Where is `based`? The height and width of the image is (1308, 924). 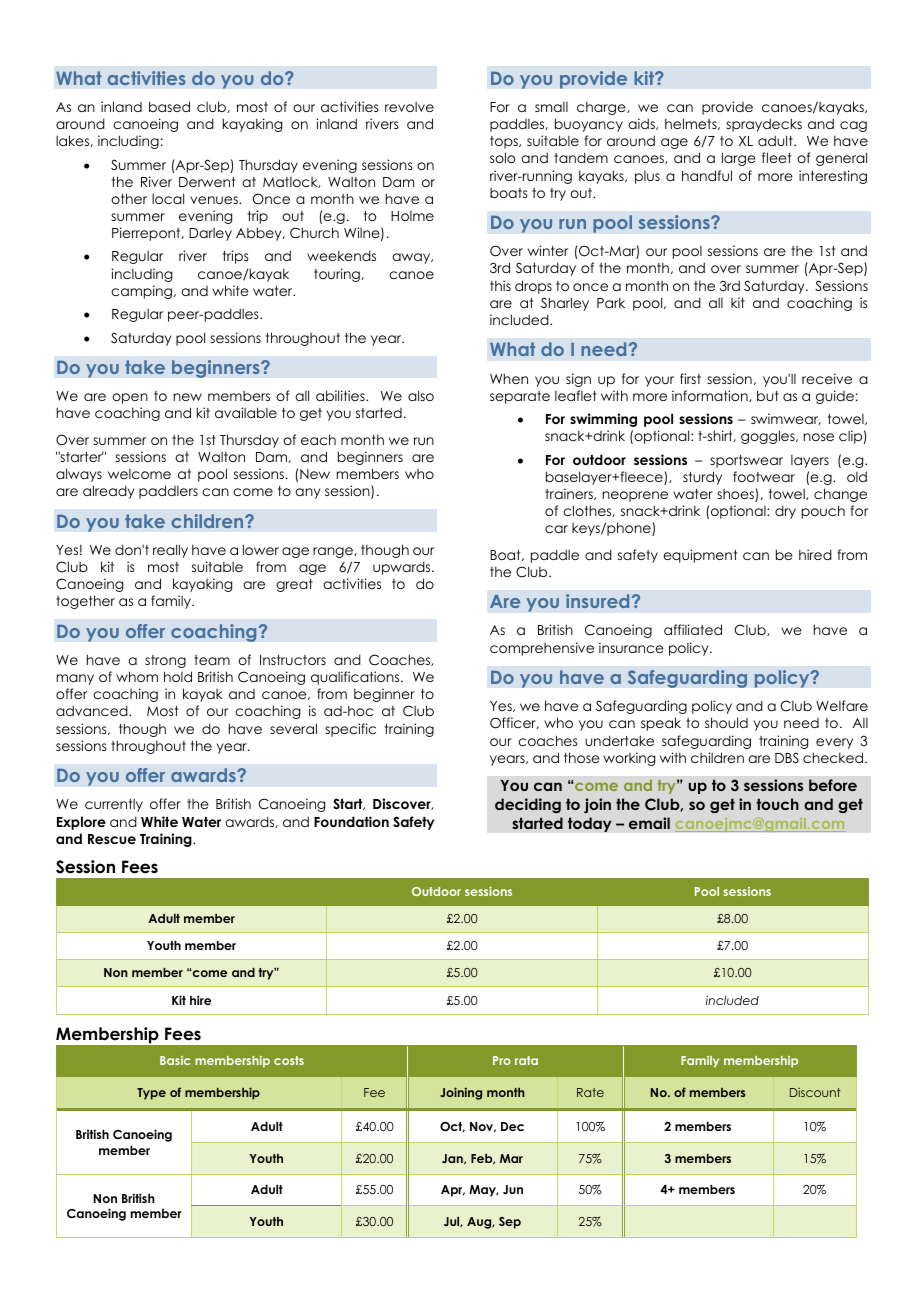
based is located at coordinates (169, 106).
